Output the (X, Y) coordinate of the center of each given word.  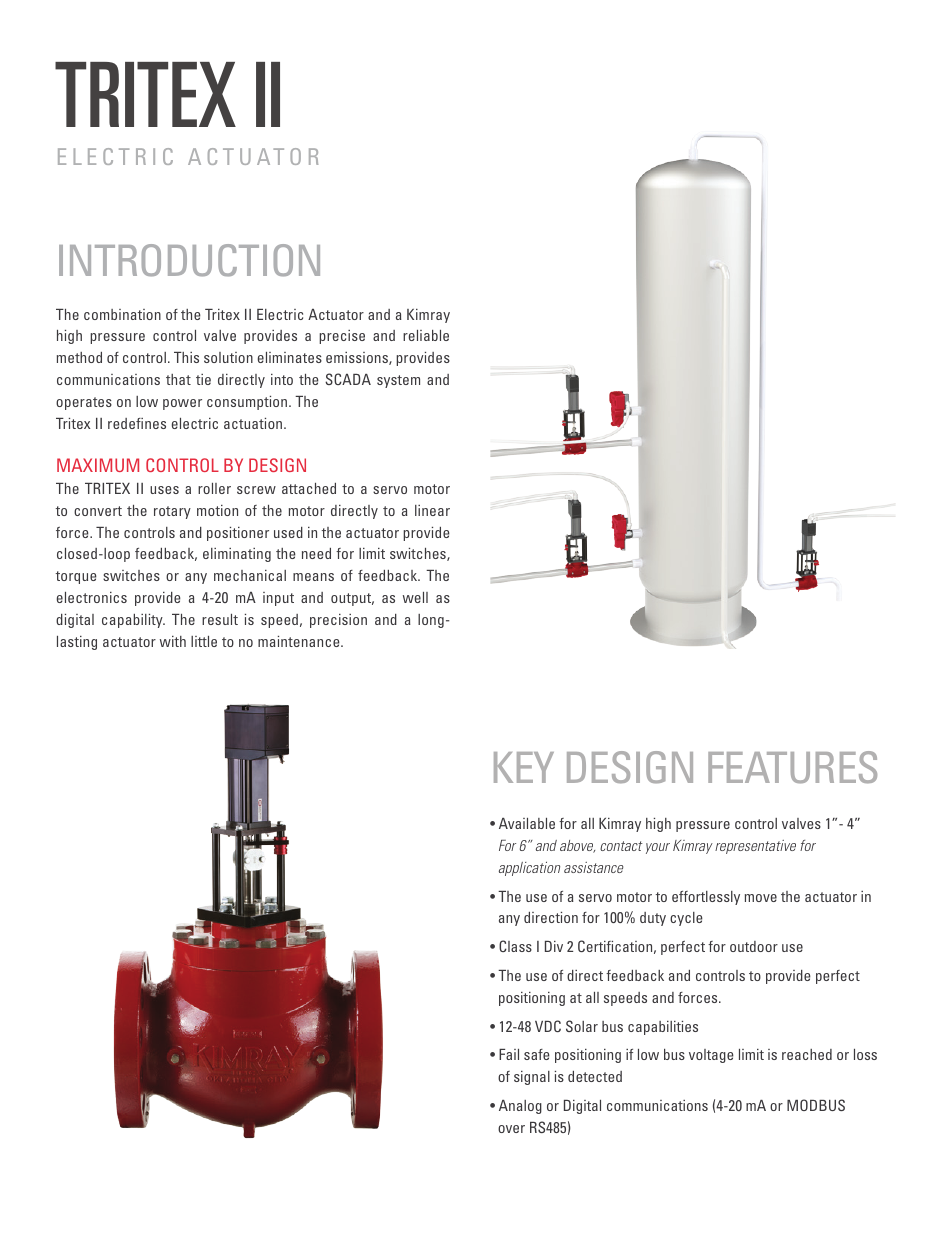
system (398, 381)
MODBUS (816, 1105)
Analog (520, 1107)
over (511, 1129)
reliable (426, 335)
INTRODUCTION (189, 260)
